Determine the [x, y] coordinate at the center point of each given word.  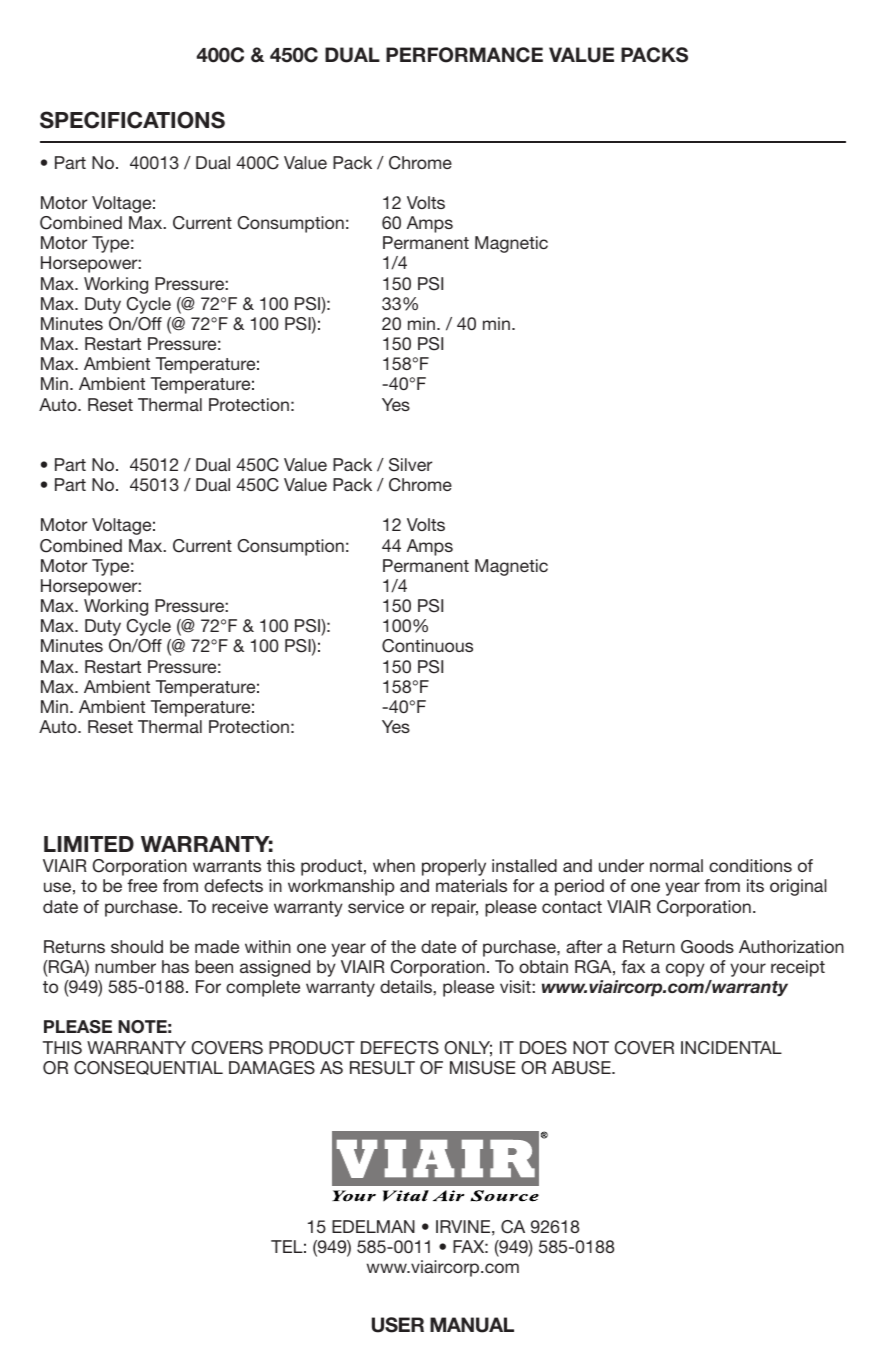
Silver [410, 465]
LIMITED [89, 844]
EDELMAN [373, 1226]
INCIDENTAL [731, 1048]
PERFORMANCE [464, 55]
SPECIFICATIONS [132, 120]
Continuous [427, 646]
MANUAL [472, 1325]
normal [676, 865]
